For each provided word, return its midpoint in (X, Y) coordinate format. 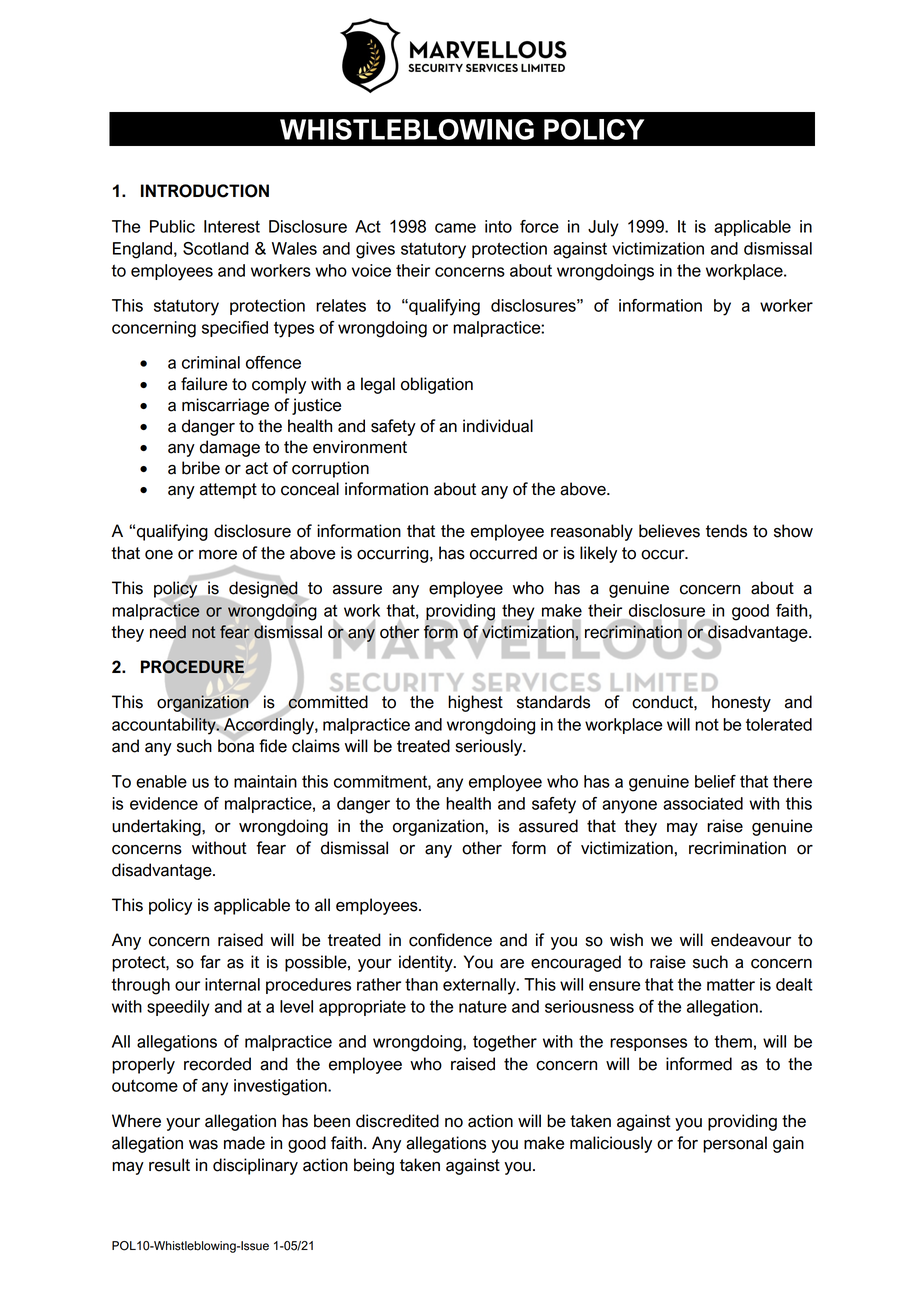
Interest (232, 226)
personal (735, 1144)
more (218, 555)
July (603, 228)
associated (703, 803)
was (203, 1145)
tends (726, 531)
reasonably (592, 532)
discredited (397, 1121)
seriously (490, 747)
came (455, 228)
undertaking (157, 827)
